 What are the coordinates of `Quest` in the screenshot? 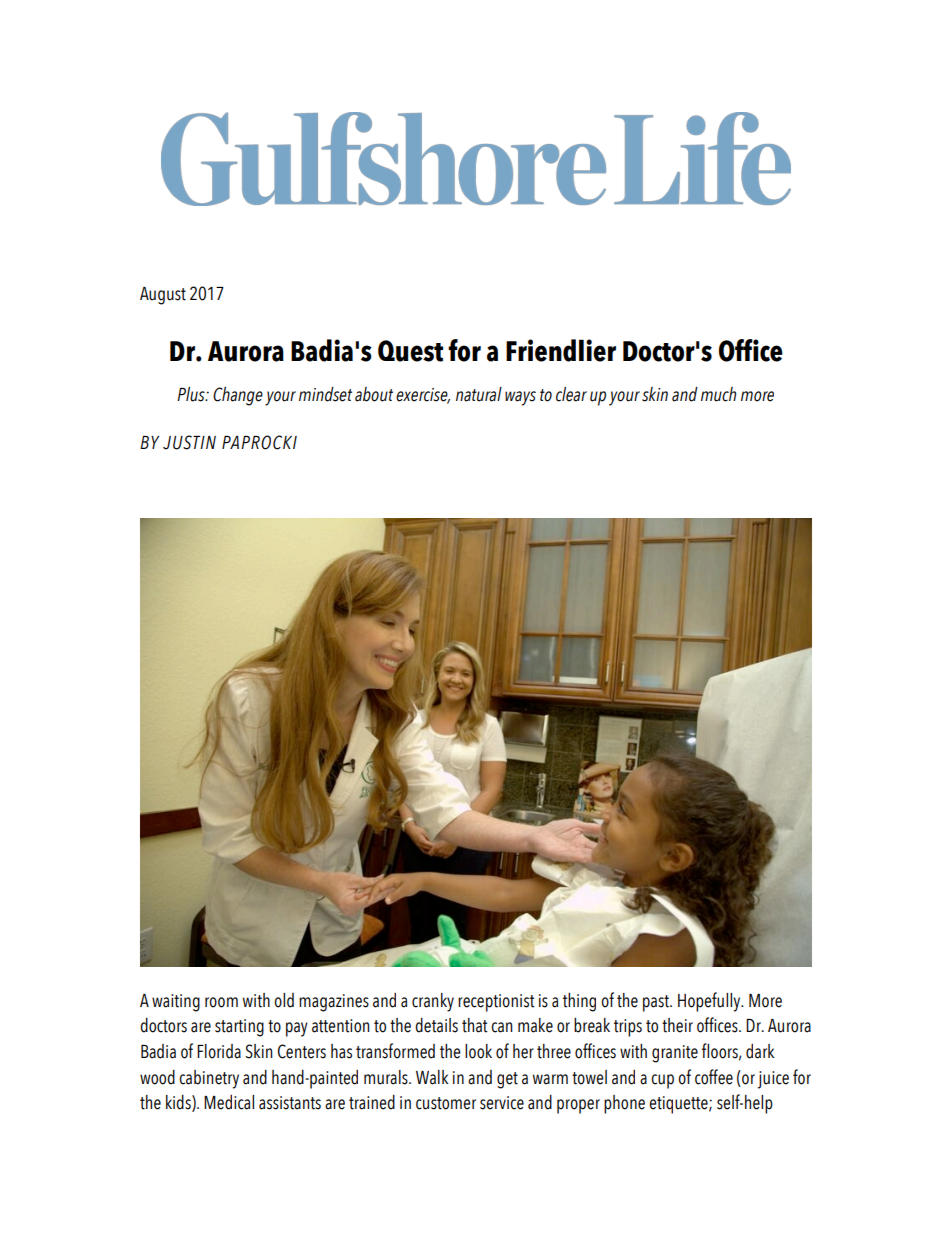 It's located at (410, 351).
